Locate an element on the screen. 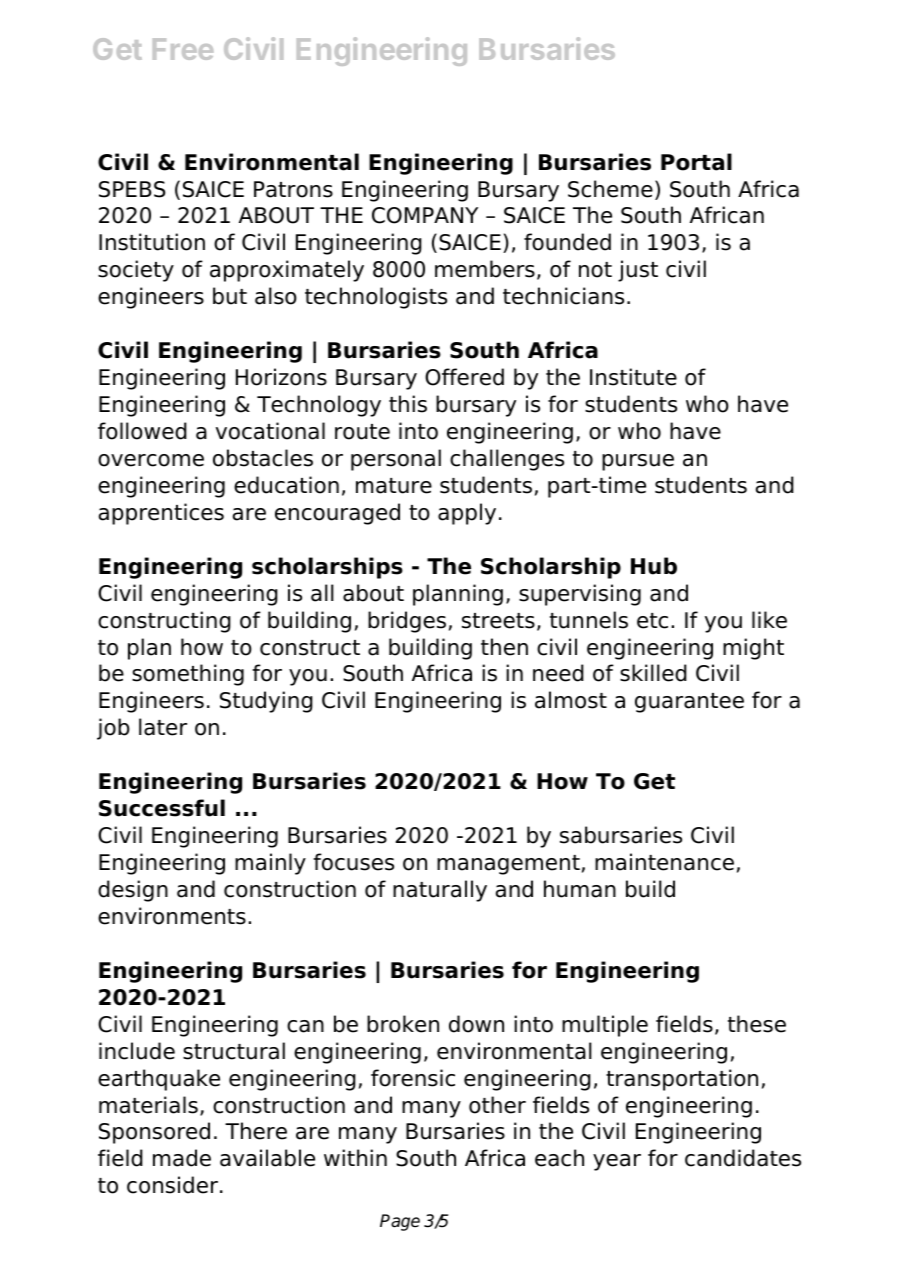 This screenshot has height=1283, width=904. personal is located at coordinates (396, 460).
